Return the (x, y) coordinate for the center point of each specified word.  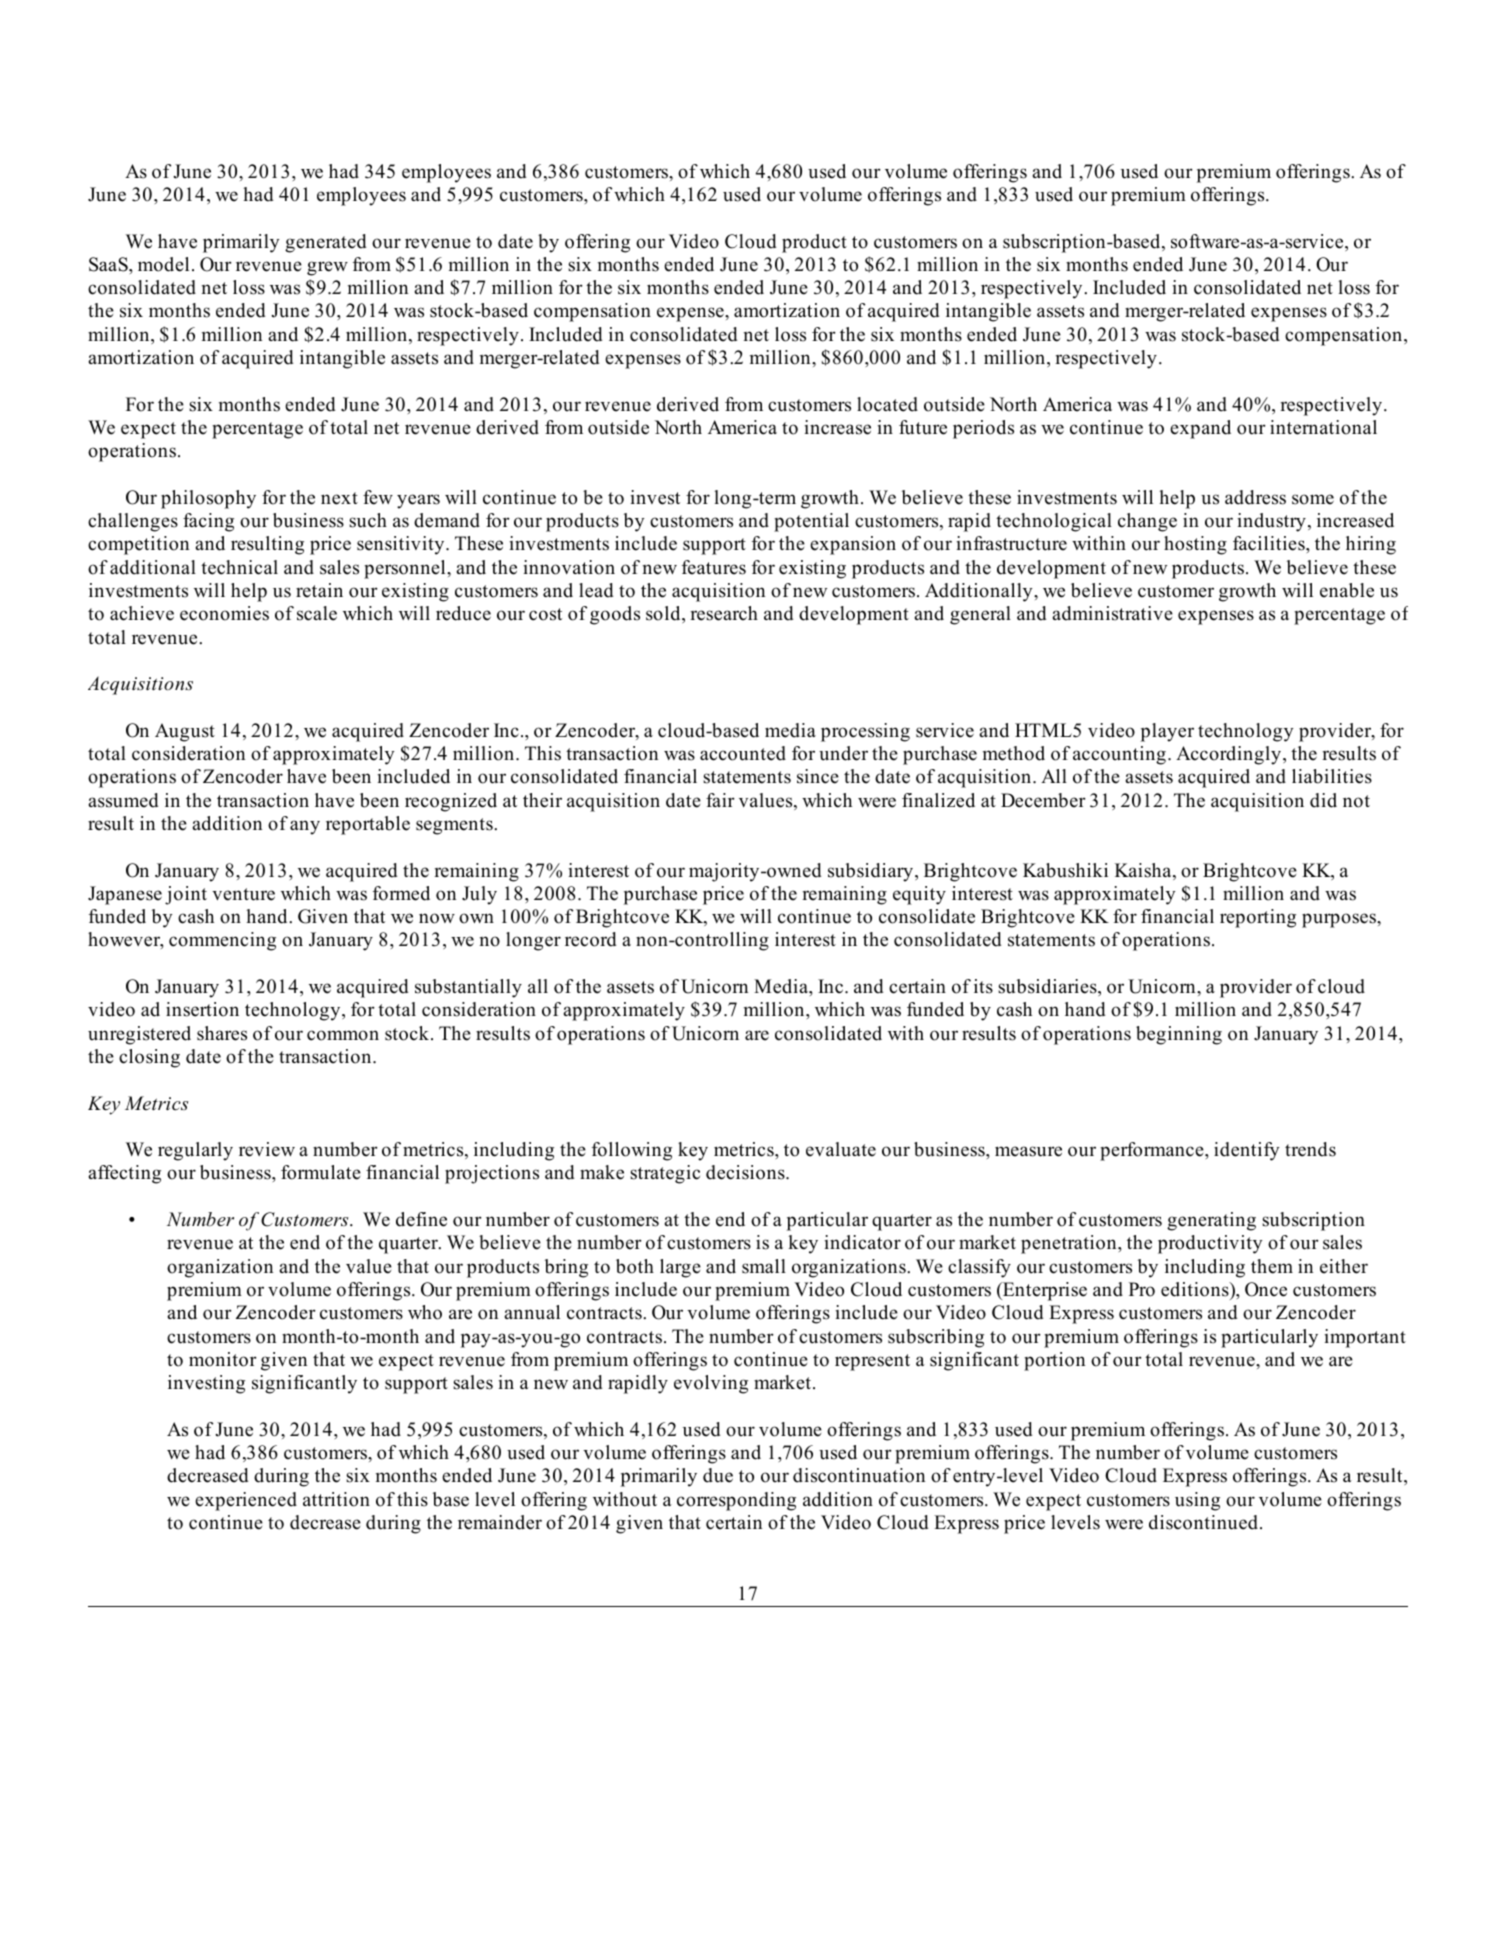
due (718, 1475)
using (1197, 1501)
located (887, 404)
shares (222, 1033)
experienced (246, 1501)
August (185, 732)
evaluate (841, 1149)
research (724, 613)
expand (1200, 429)
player (1167, 732)
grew (327, 268)
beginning (1179, 1035)
